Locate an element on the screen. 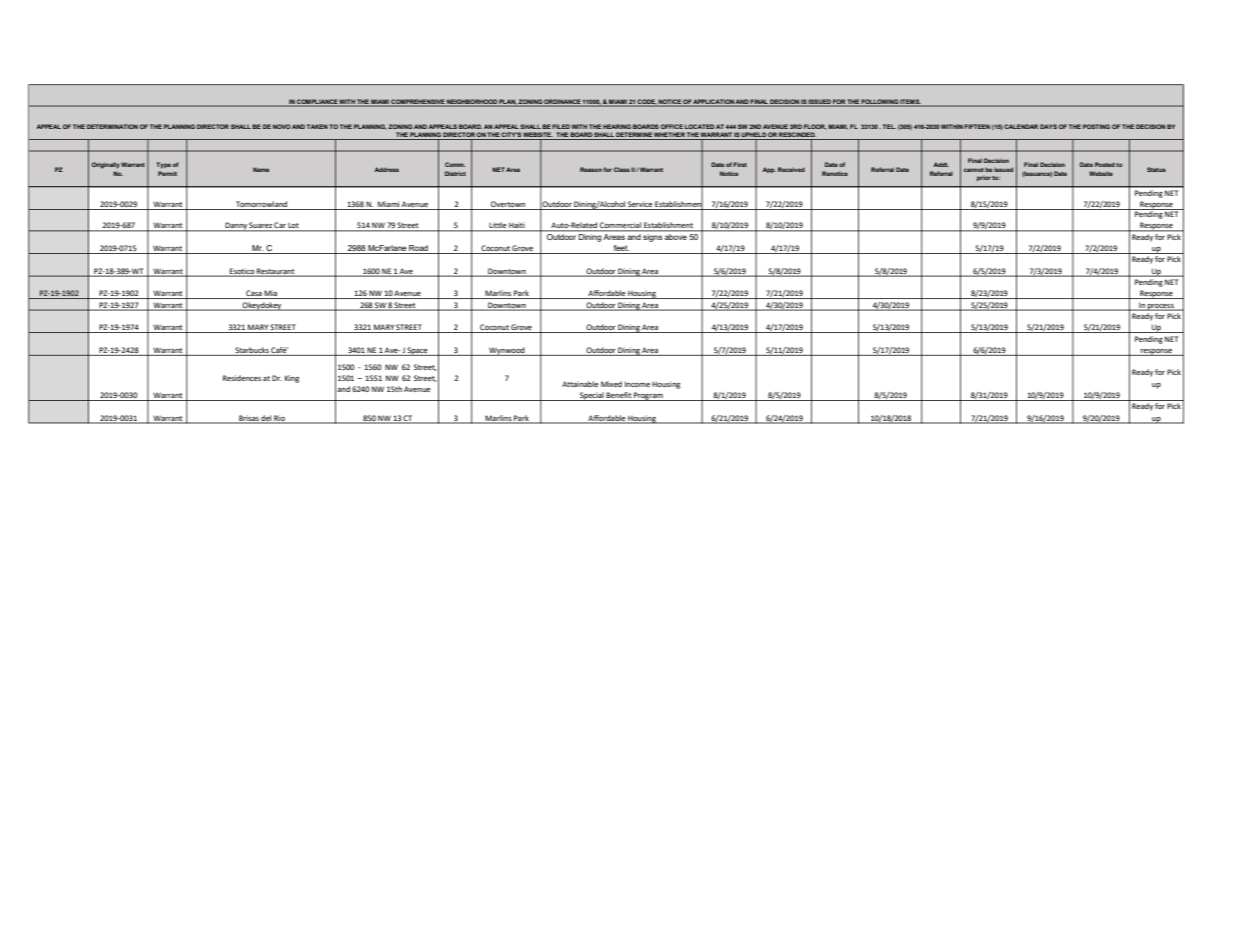  feet is located at coordinates (621, 248).
